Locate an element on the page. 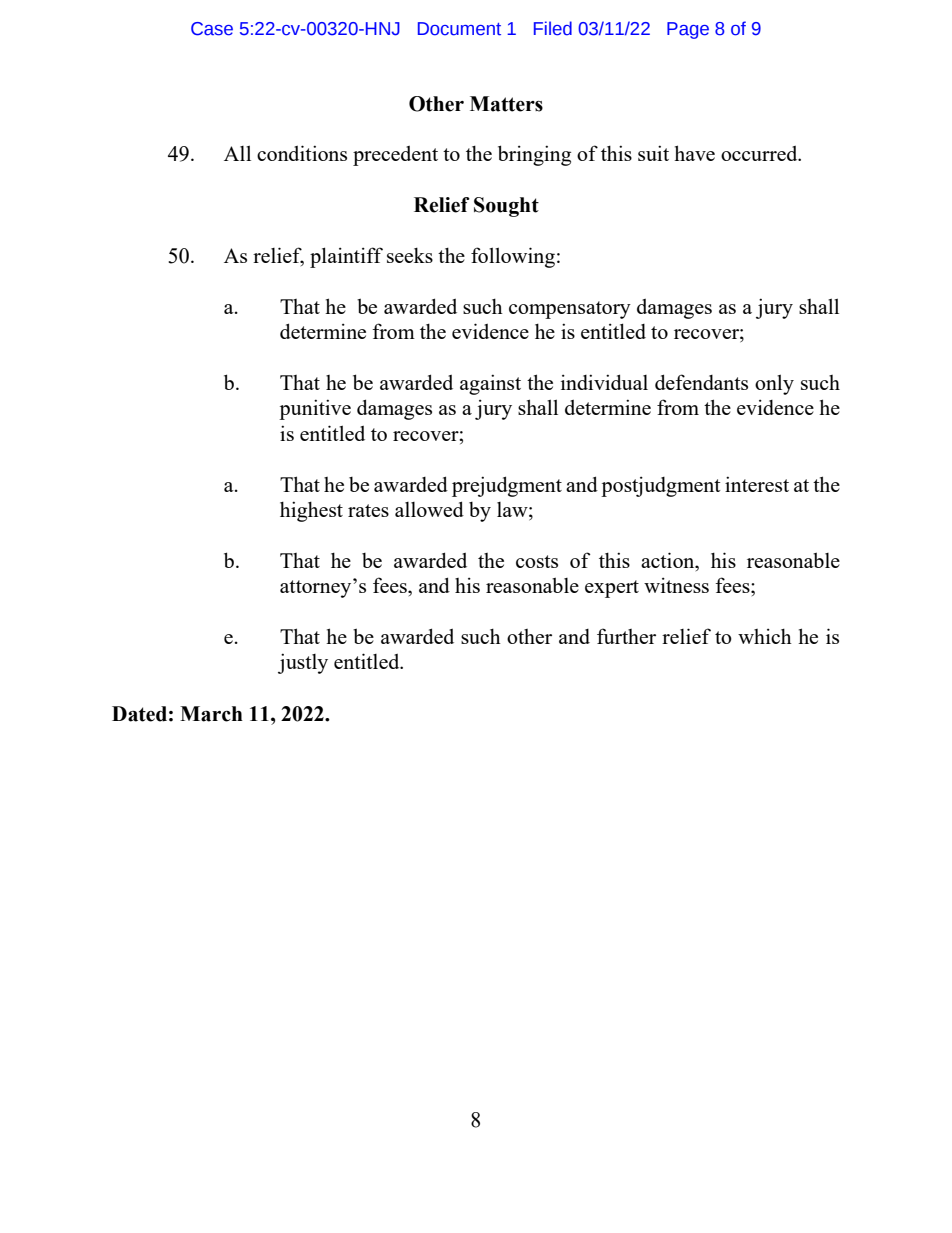 Image resolution: width=952 pixels, height=1233 pixels. against is located at coordinates (490, 384).
